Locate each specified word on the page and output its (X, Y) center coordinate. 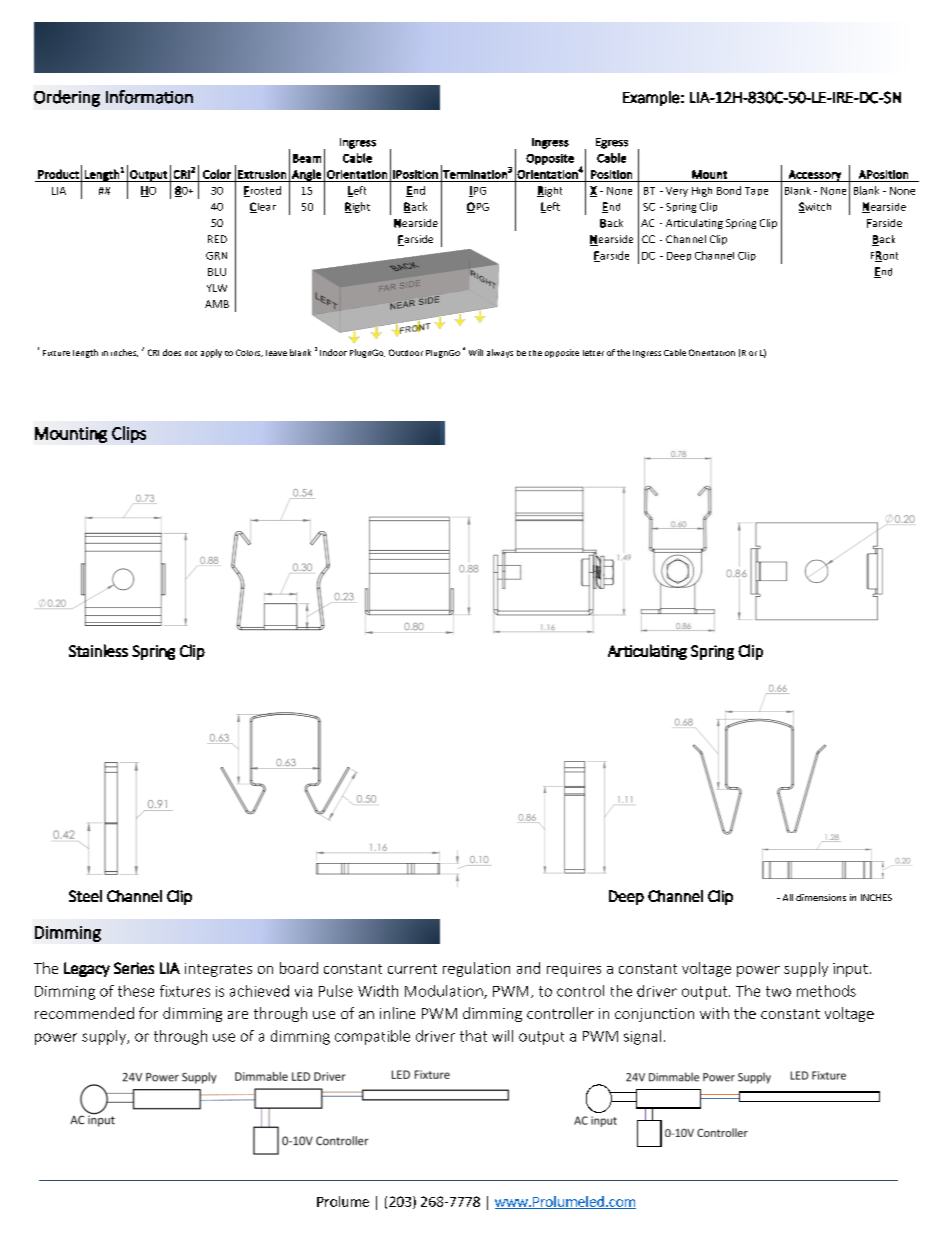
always (500, 353)
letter (593, 353)
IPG (477, 191)
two (778, 991)
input (850, 970)
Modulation (445, 992)
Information (149, 97)
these (136, 991)
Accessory (814, 176)
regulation (476, 969)
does (172, 352)
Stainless (98, 650)
